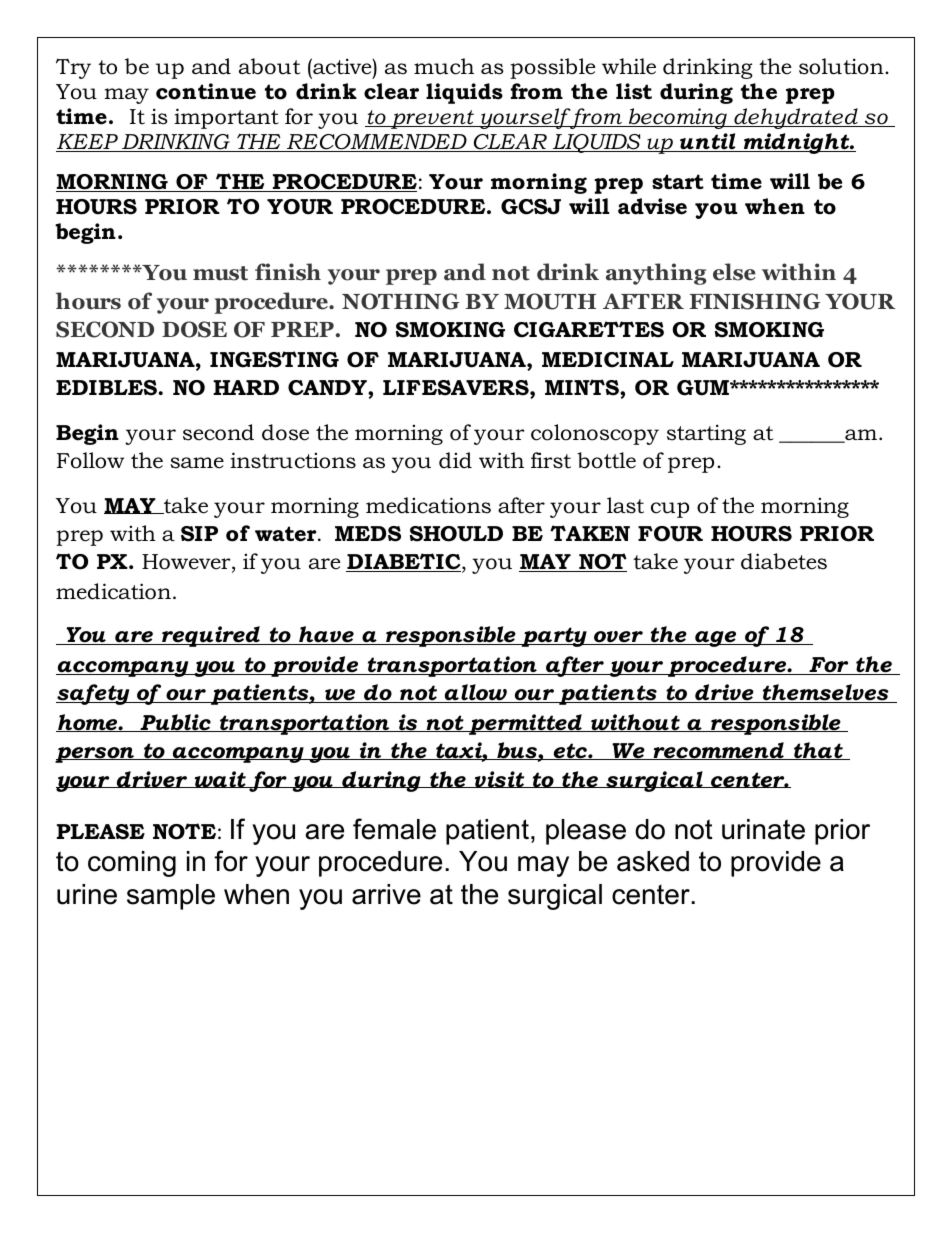  What do you see at coordinates (171, 897) in the screenshot?
I see `sample` at bounding box center [171, 897].
